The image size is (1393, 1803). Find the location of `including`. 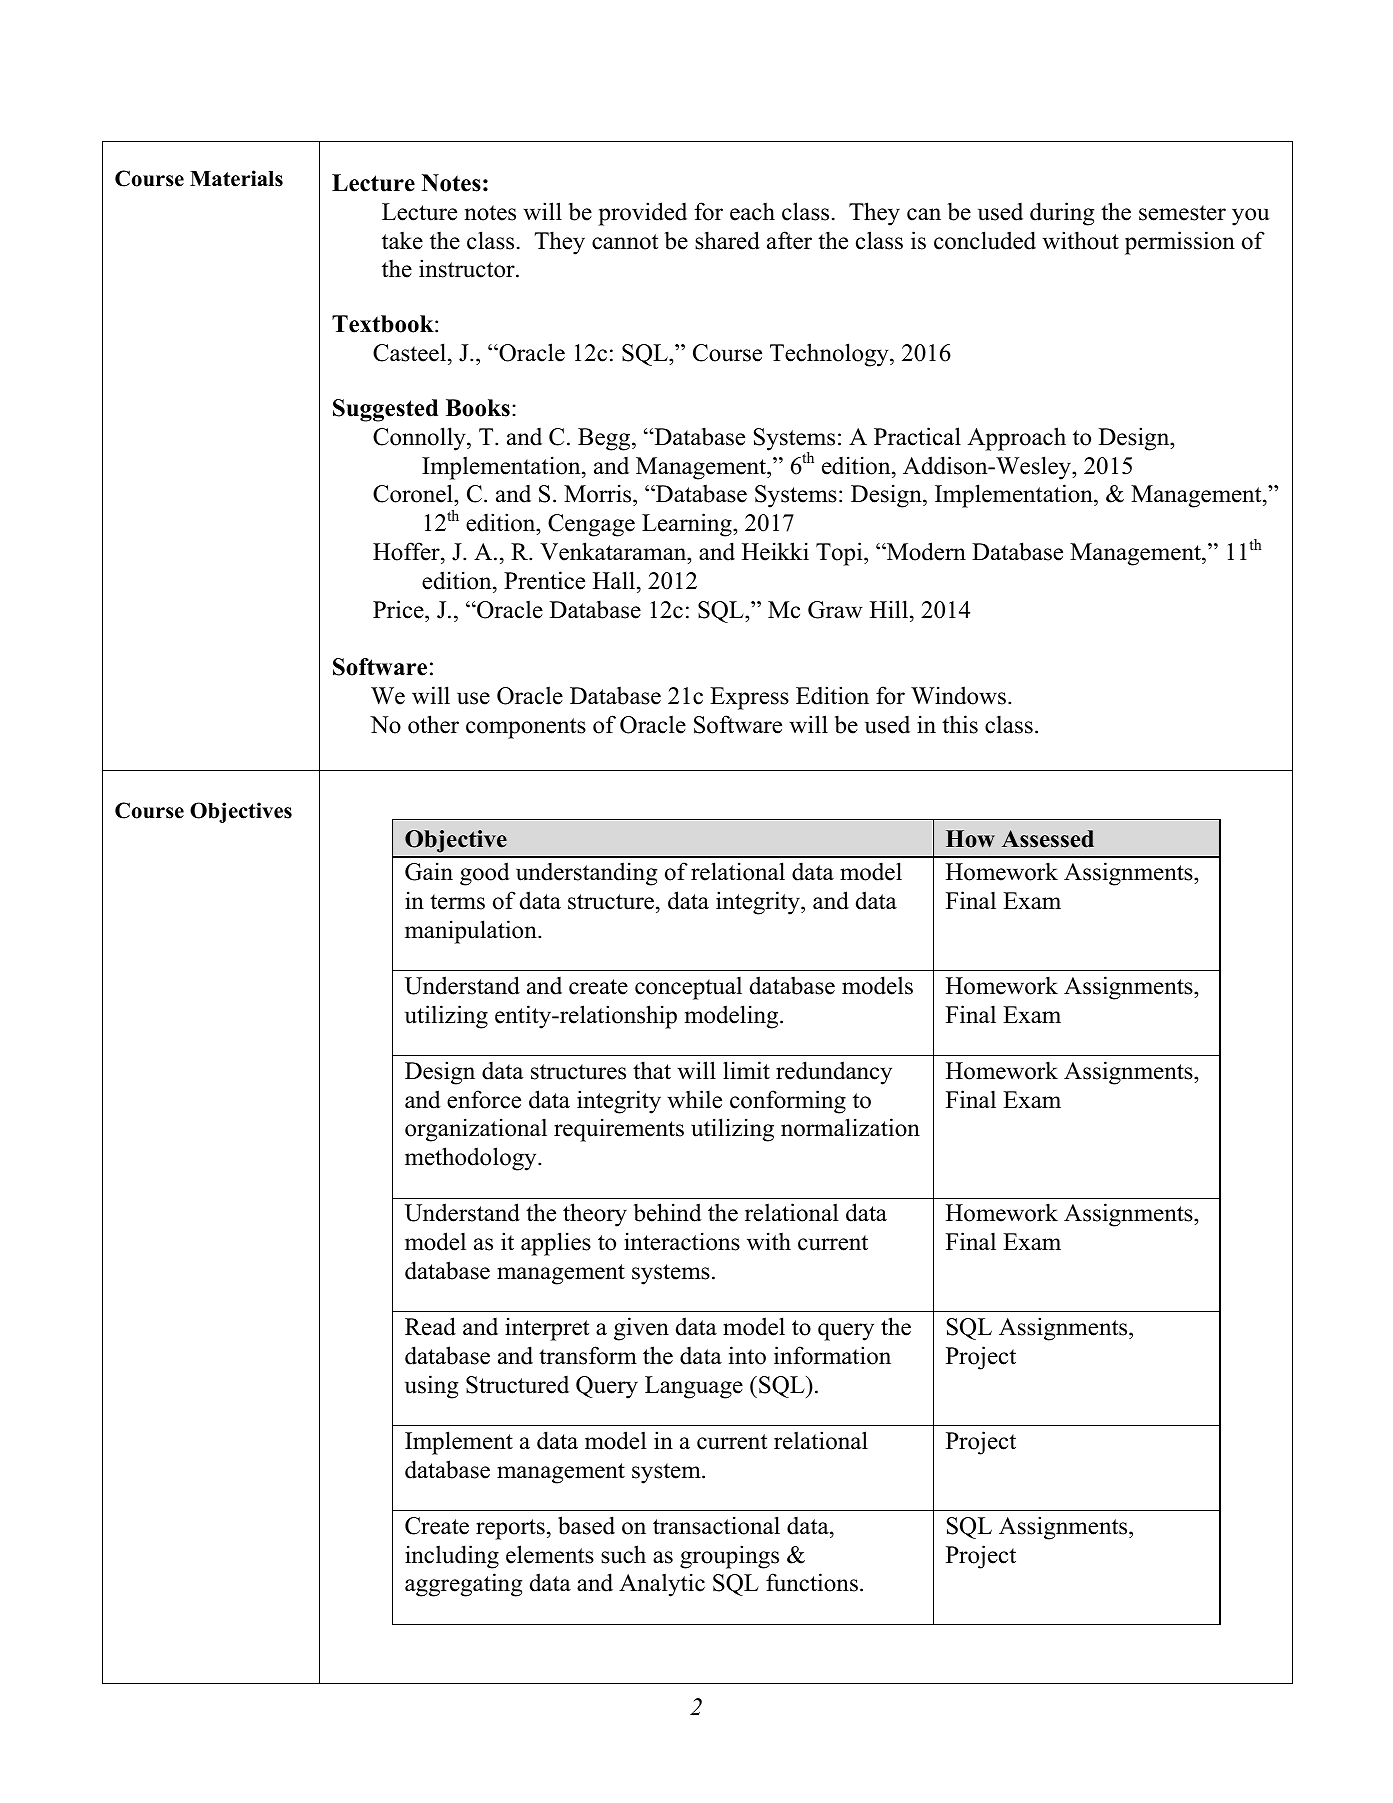

including is located at coordinates (452, 1557).
